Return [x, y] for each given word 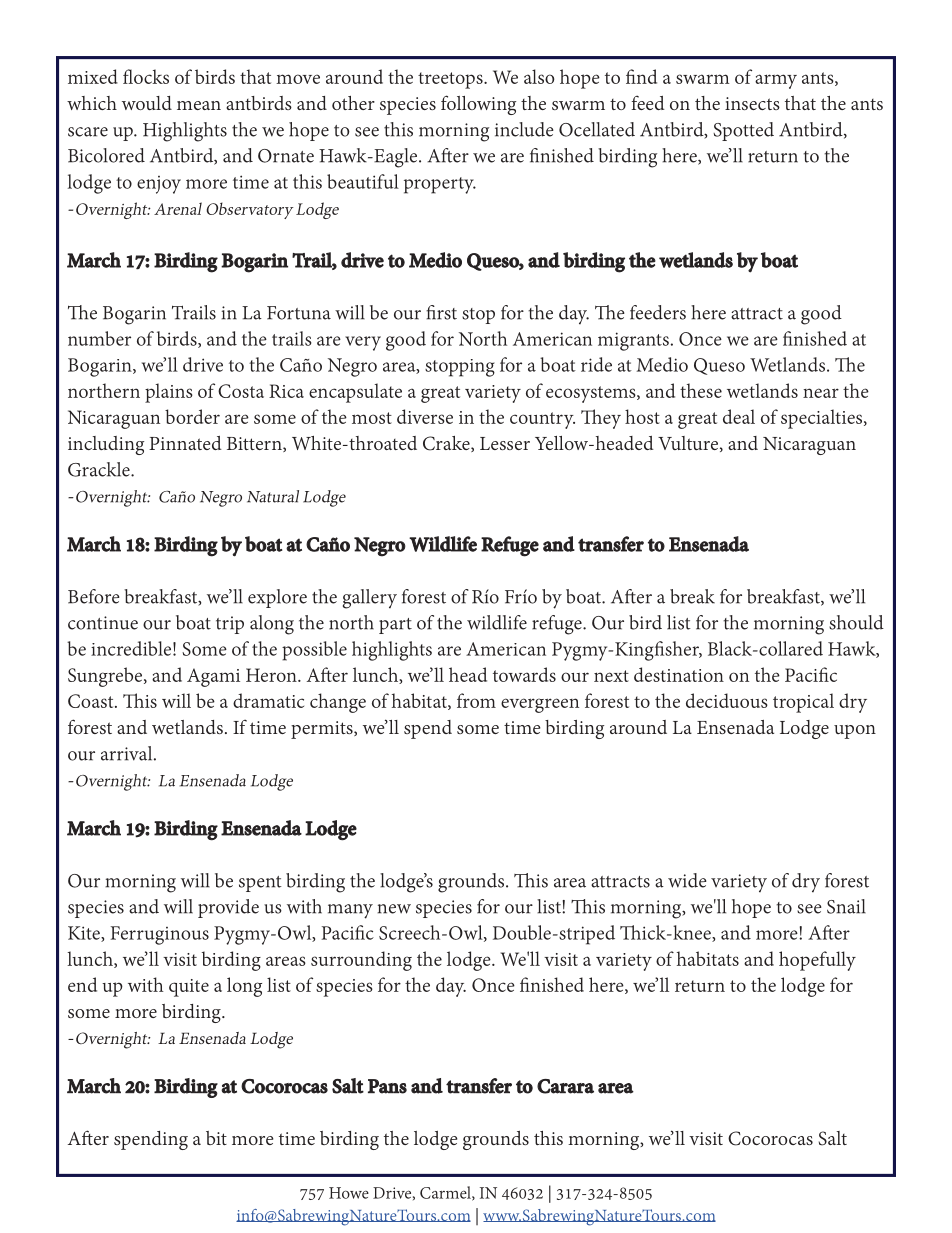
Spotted [743, 131]
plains [169, 393]
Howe [349, 1193]
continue [103, 623]
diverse [425, 416]
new [394, 909]
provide [228, 908]
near [821, 393]
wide [687, 880]
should [856, 622]
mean [199, 105]
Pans [387, 1086]
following [478, 105]
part [395, 626]
